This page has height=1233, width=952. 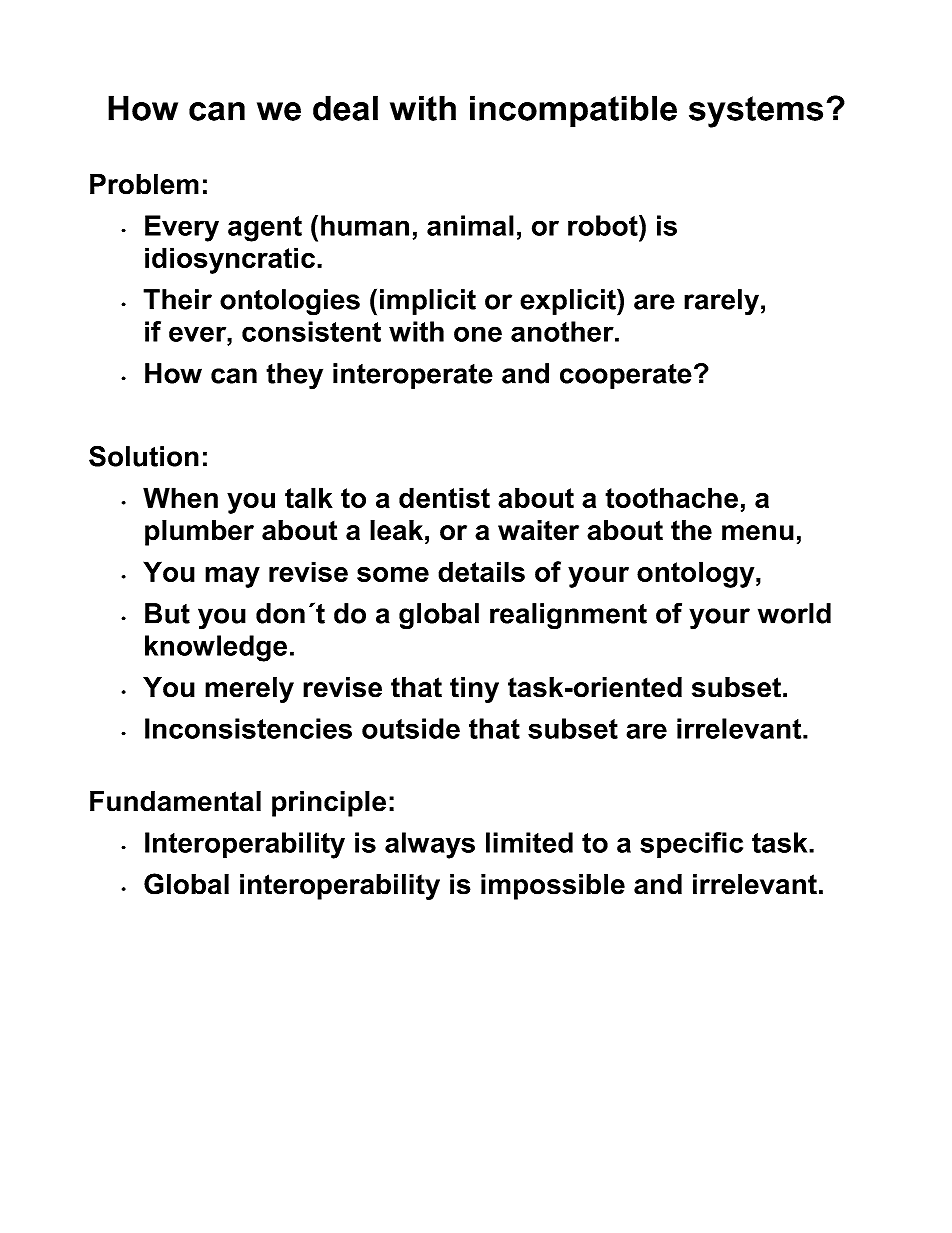 What do you see at coordinates (691, 845) in the page?
I see `specific` at bounding box center [691, 845].
